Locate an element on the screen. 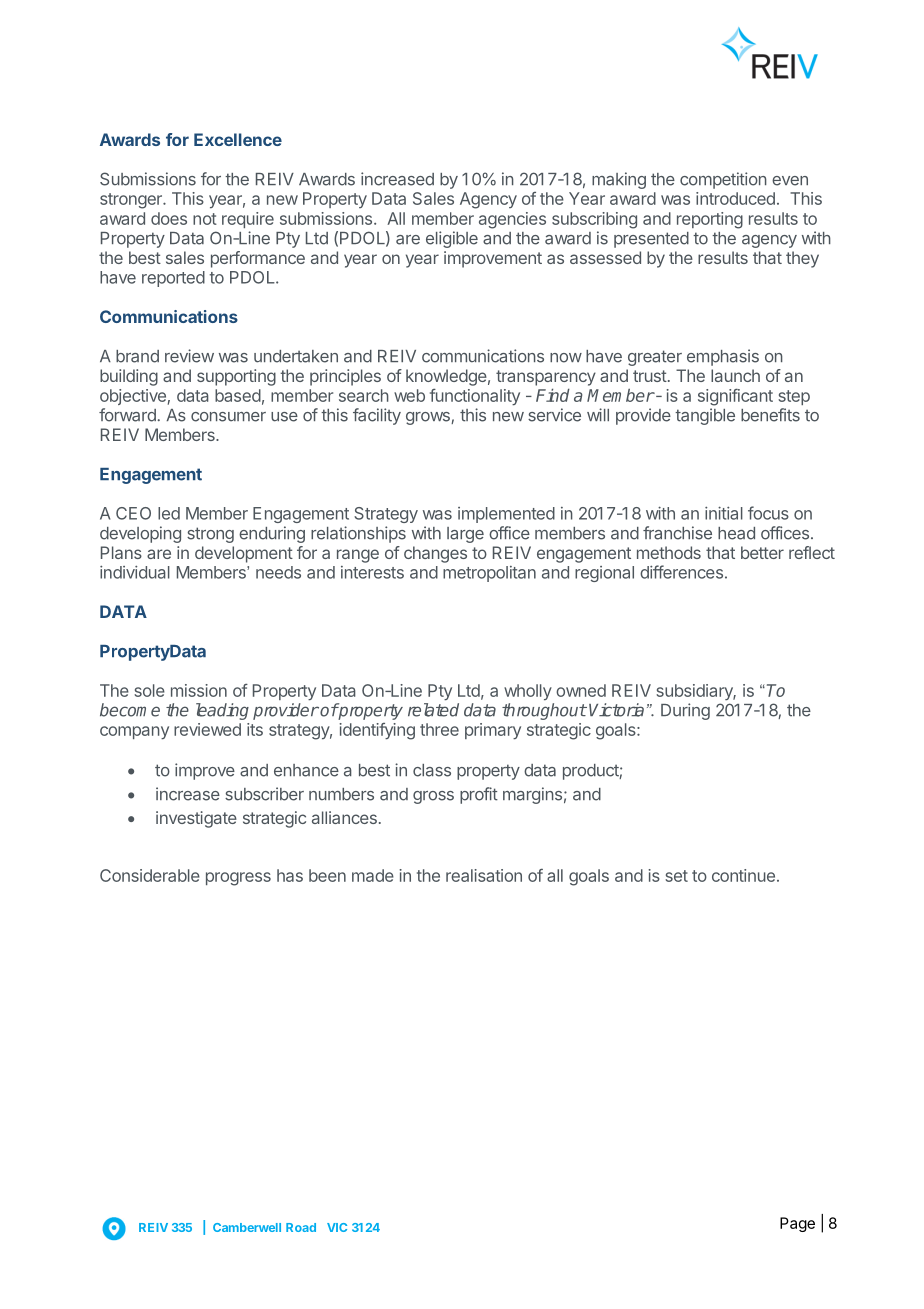  agencies is located at coordinates (512, 220).
